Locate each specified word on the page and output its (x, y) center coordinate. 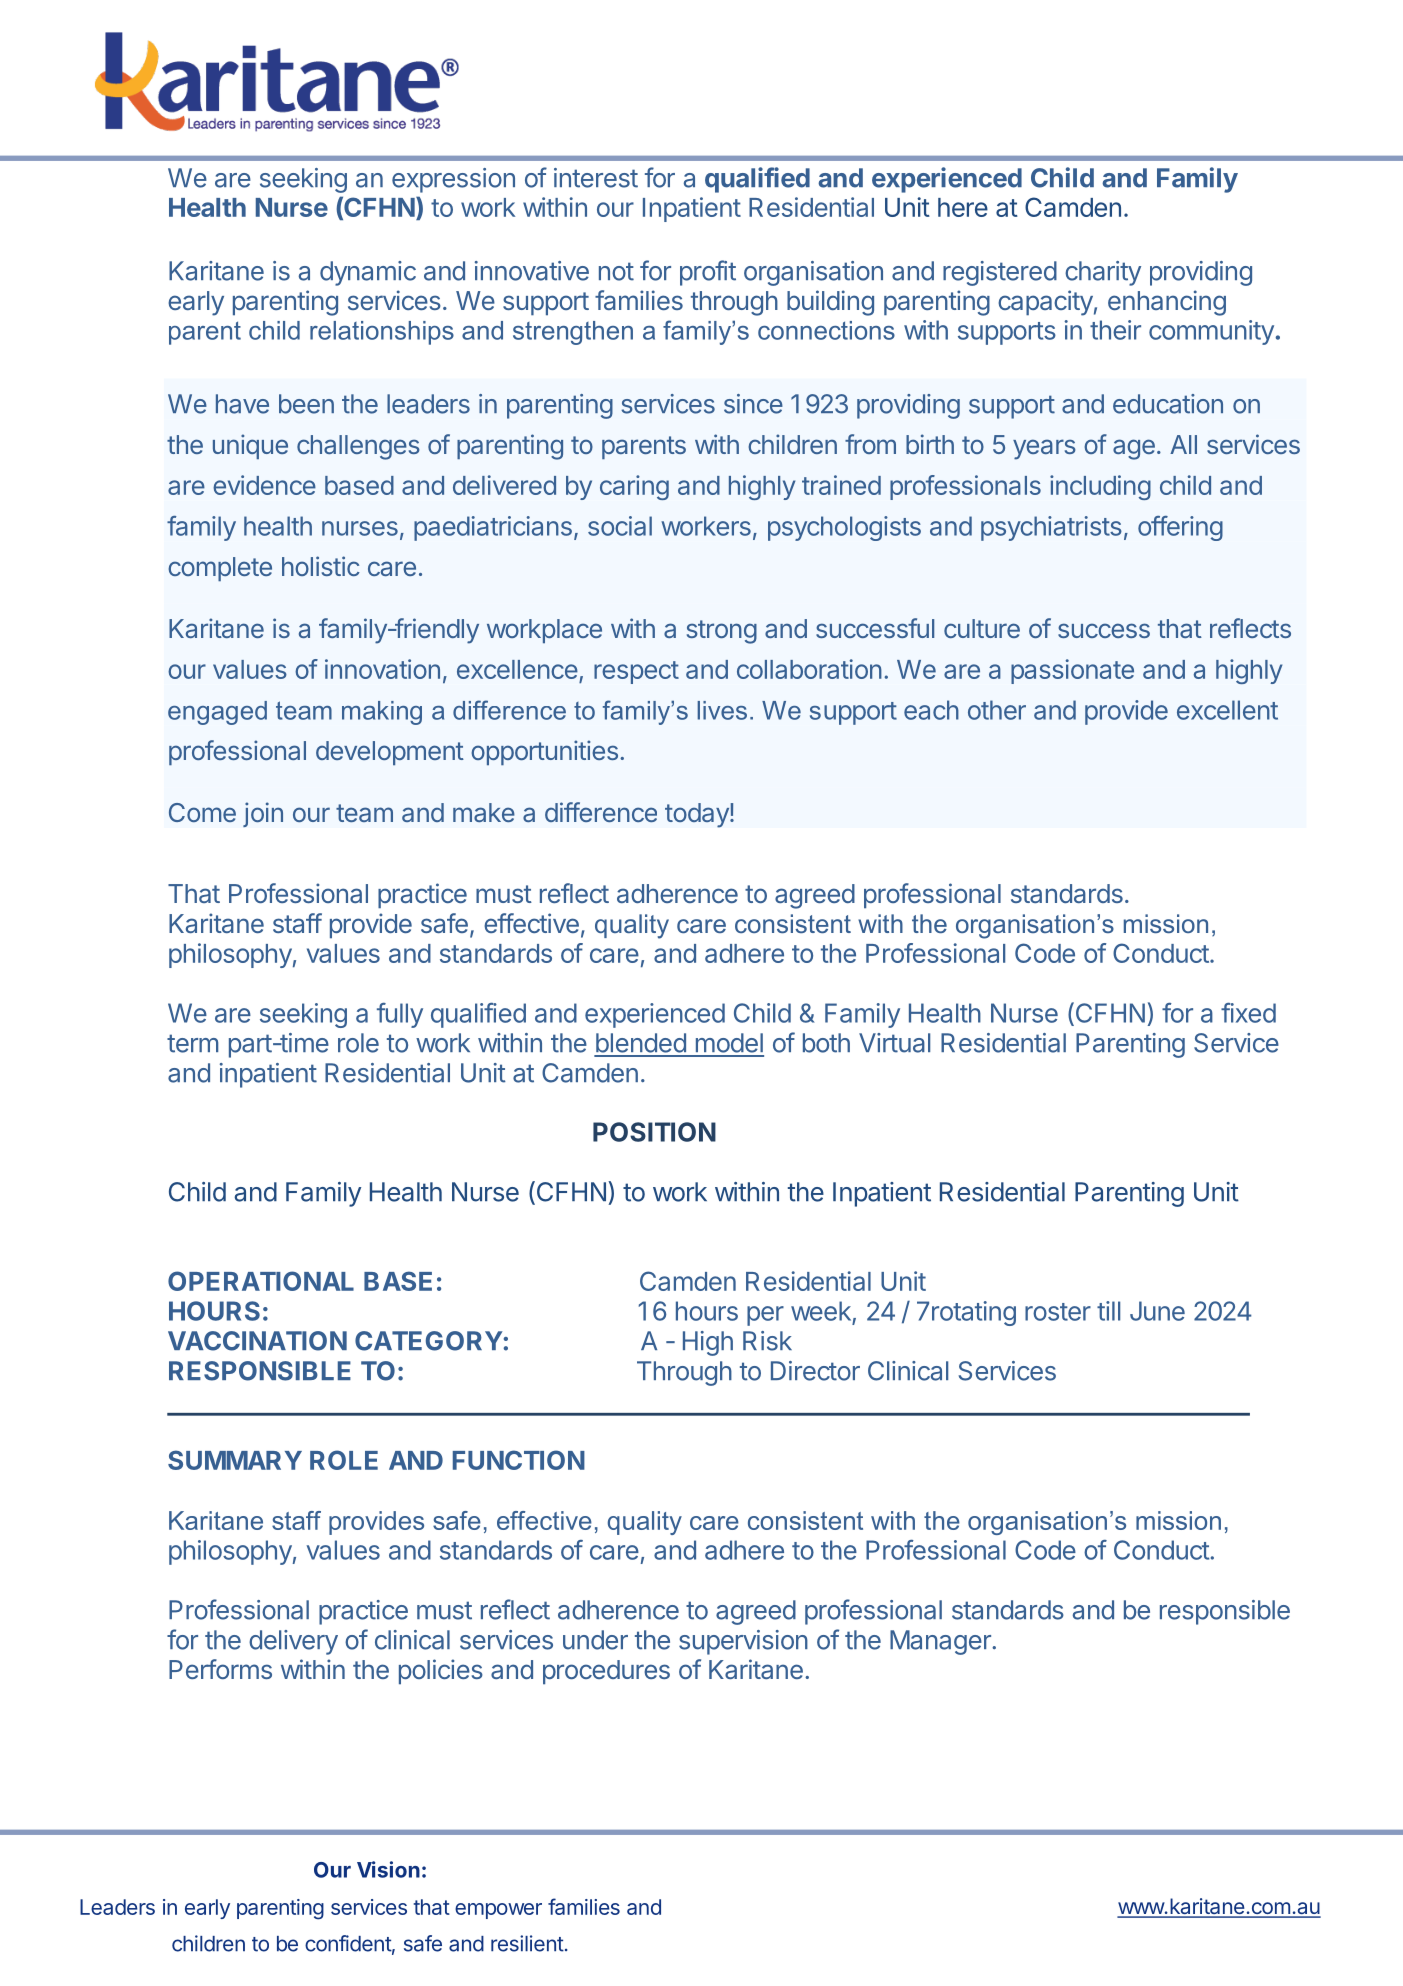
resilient (527, 1943)
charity (1103, 273)
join (263, 814)
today (698, 815)
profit (708, 273)
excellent (1227, 710)
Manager (941, 1642)
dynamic (368, 273)
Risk (767, 1341)
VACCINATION (257, 1341)
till (1108, 1311)
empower (498, 1911)
